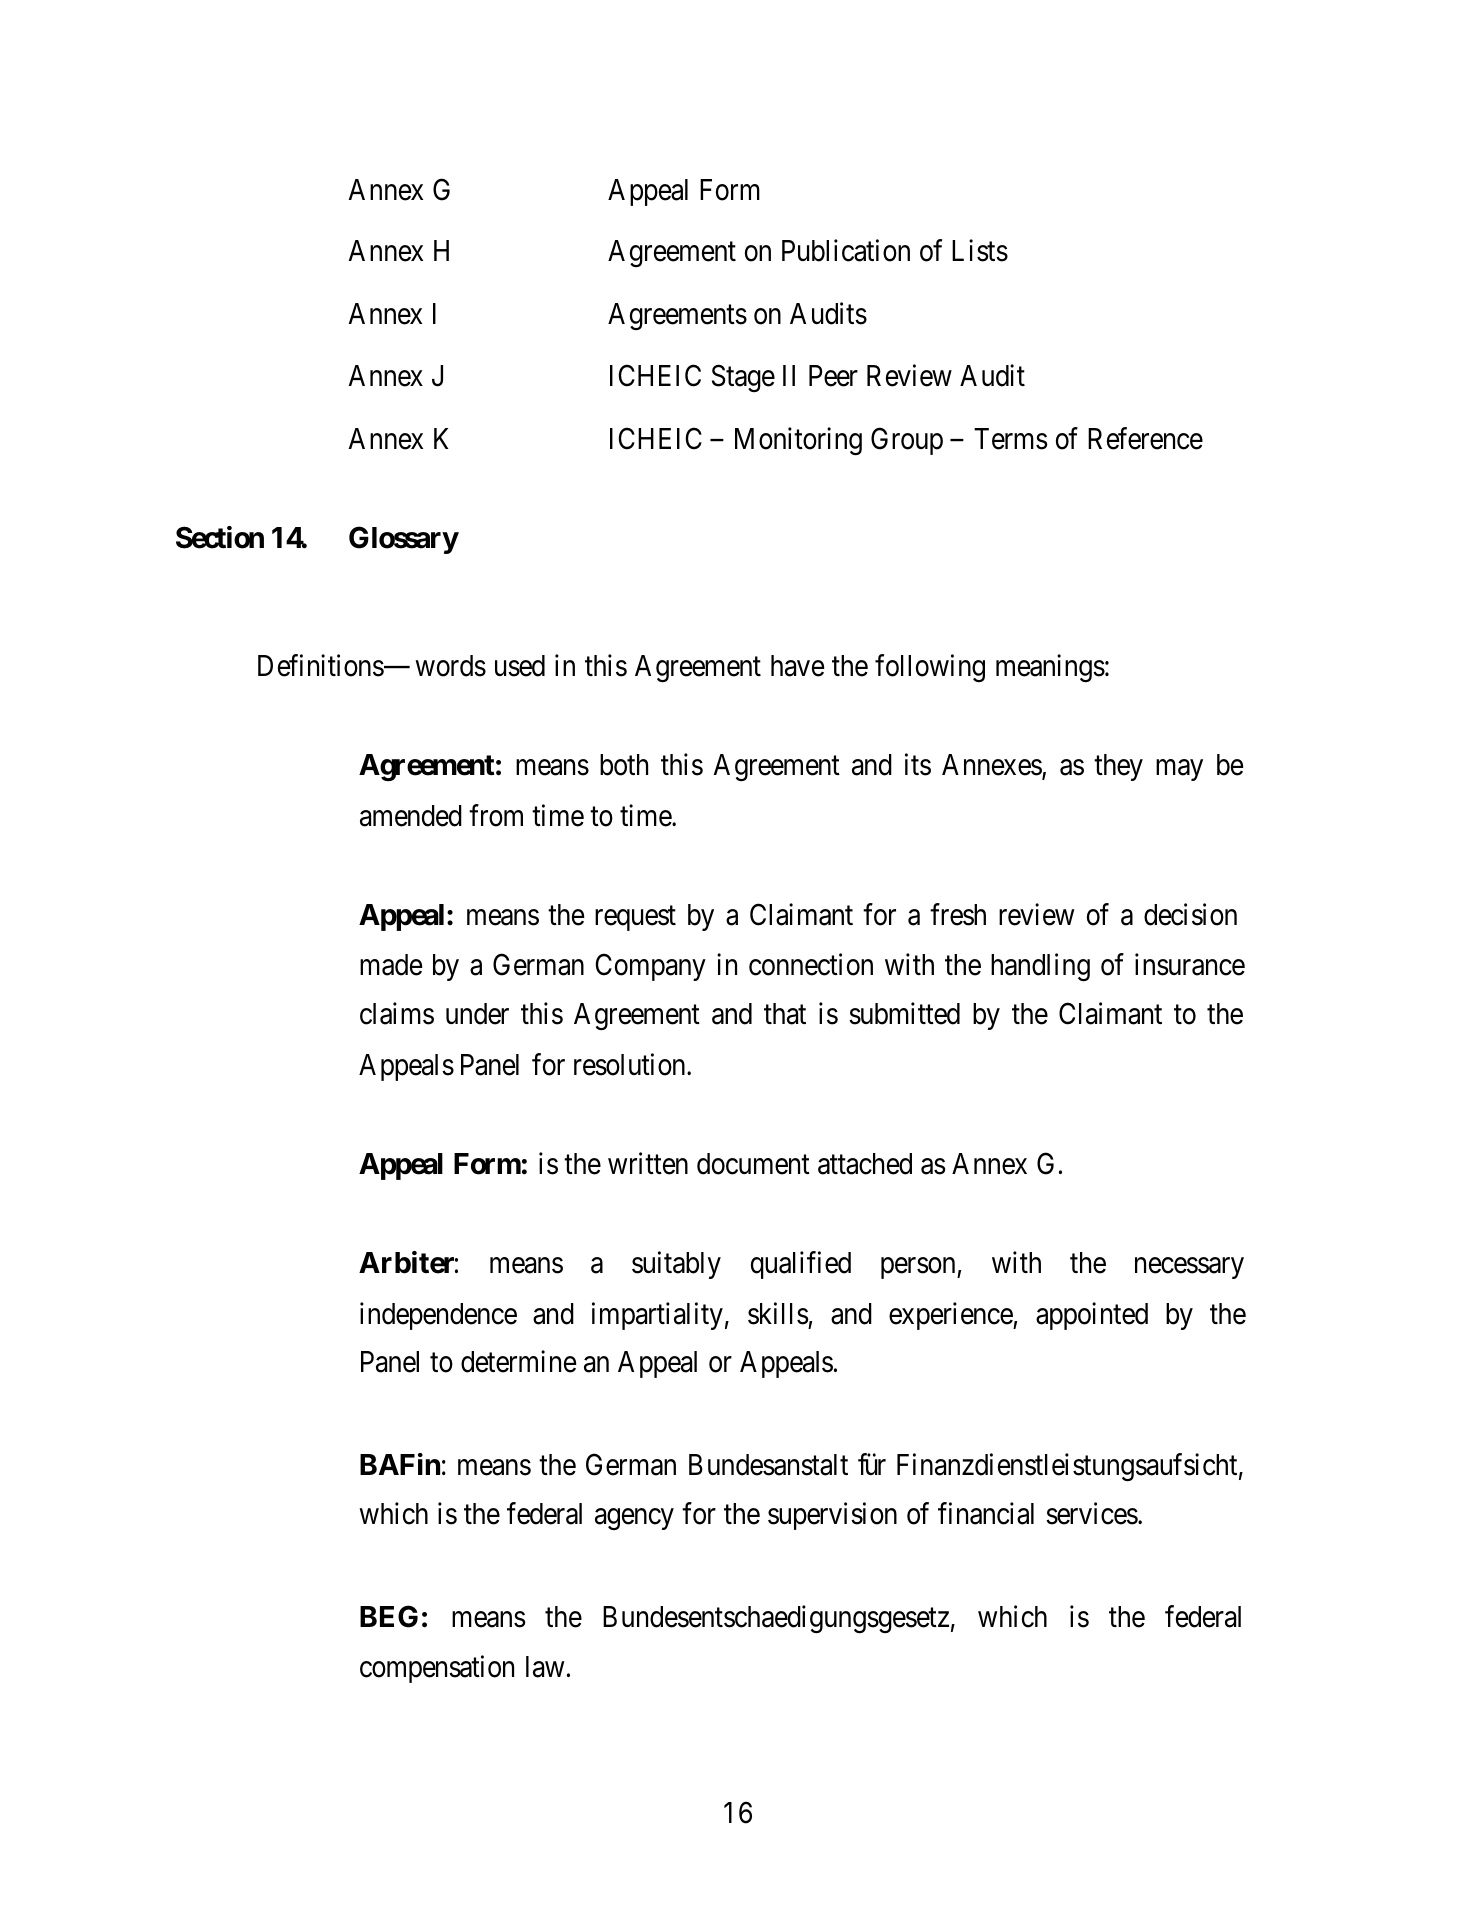 The image size is (1472, 1905). Describe the element at coordinates (753, 1164) in the screenshot. I see `document` at that location.
